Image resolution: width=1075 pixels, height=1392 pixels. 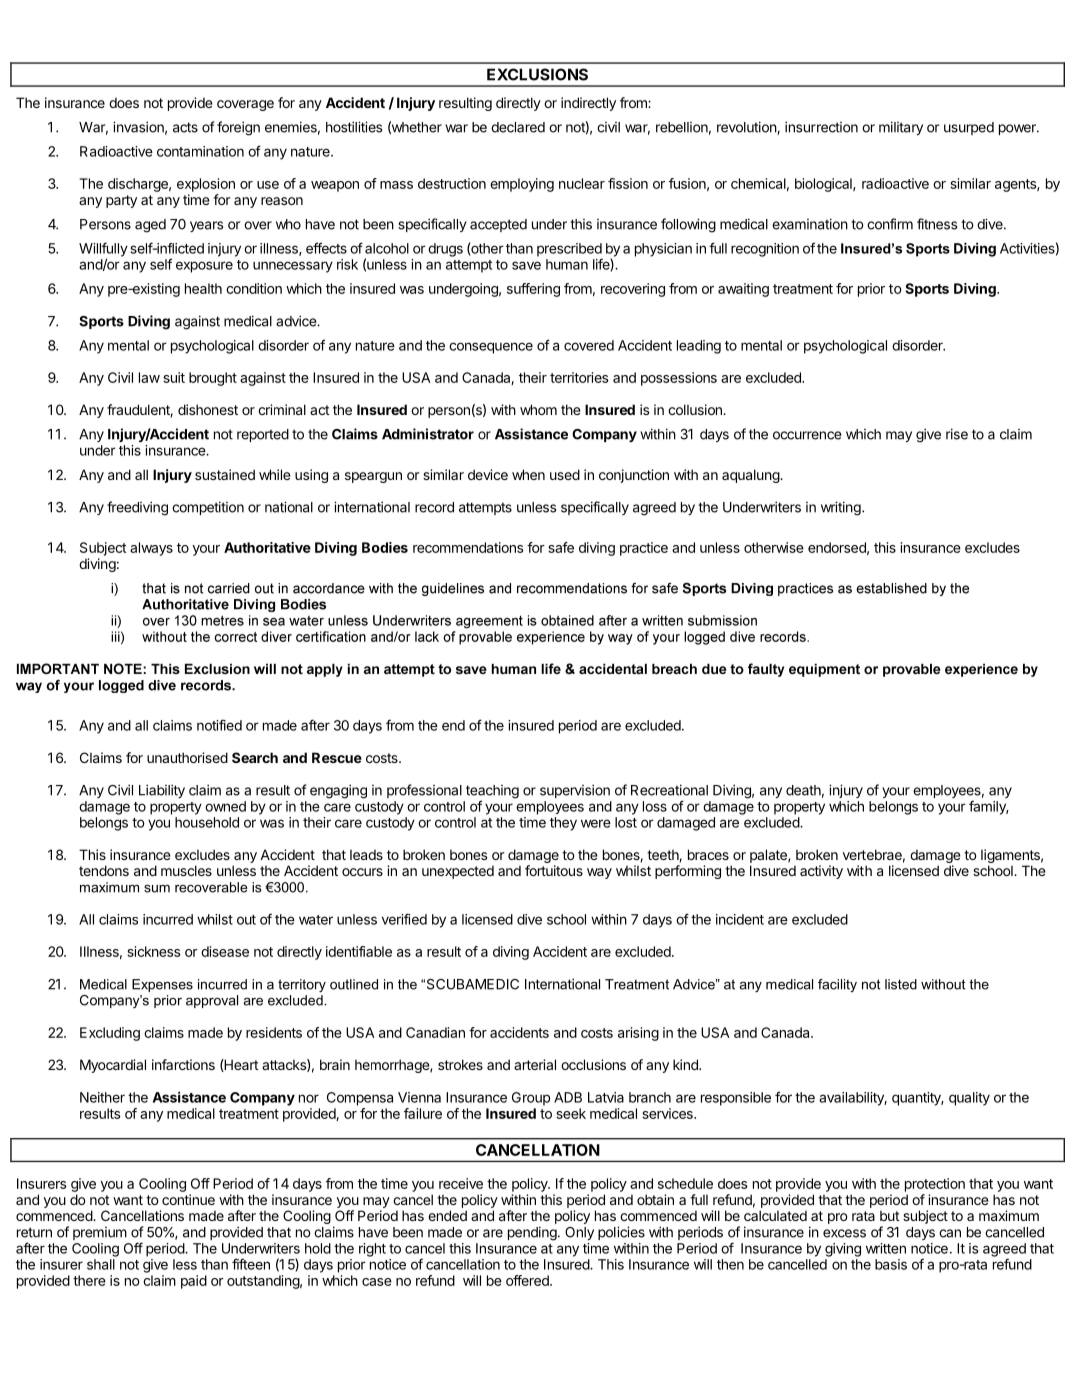 I want to click on competition, so click(x=208, y=508).
